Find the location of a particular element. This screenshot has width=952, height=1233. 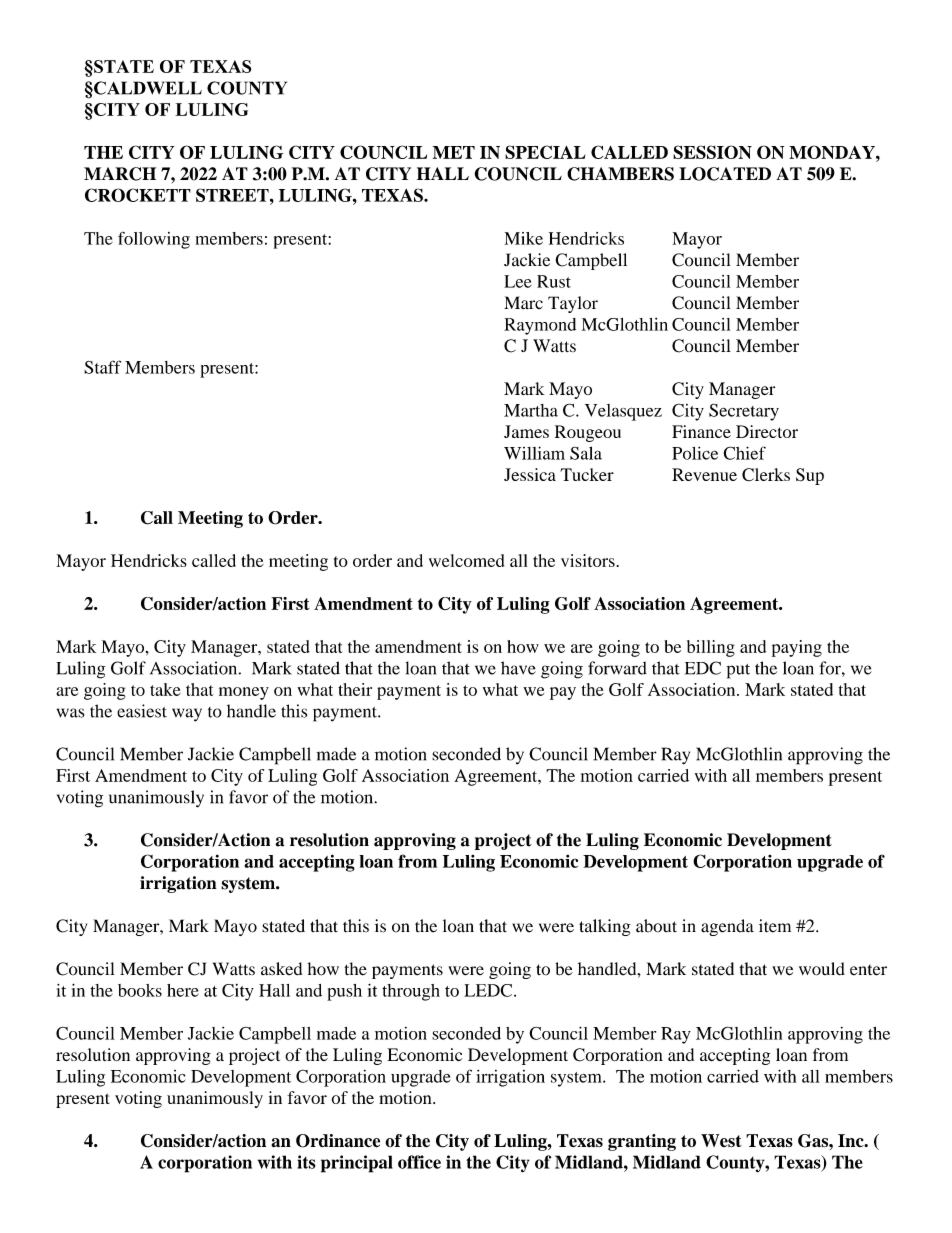

their is located at coordinates (355, 689).
